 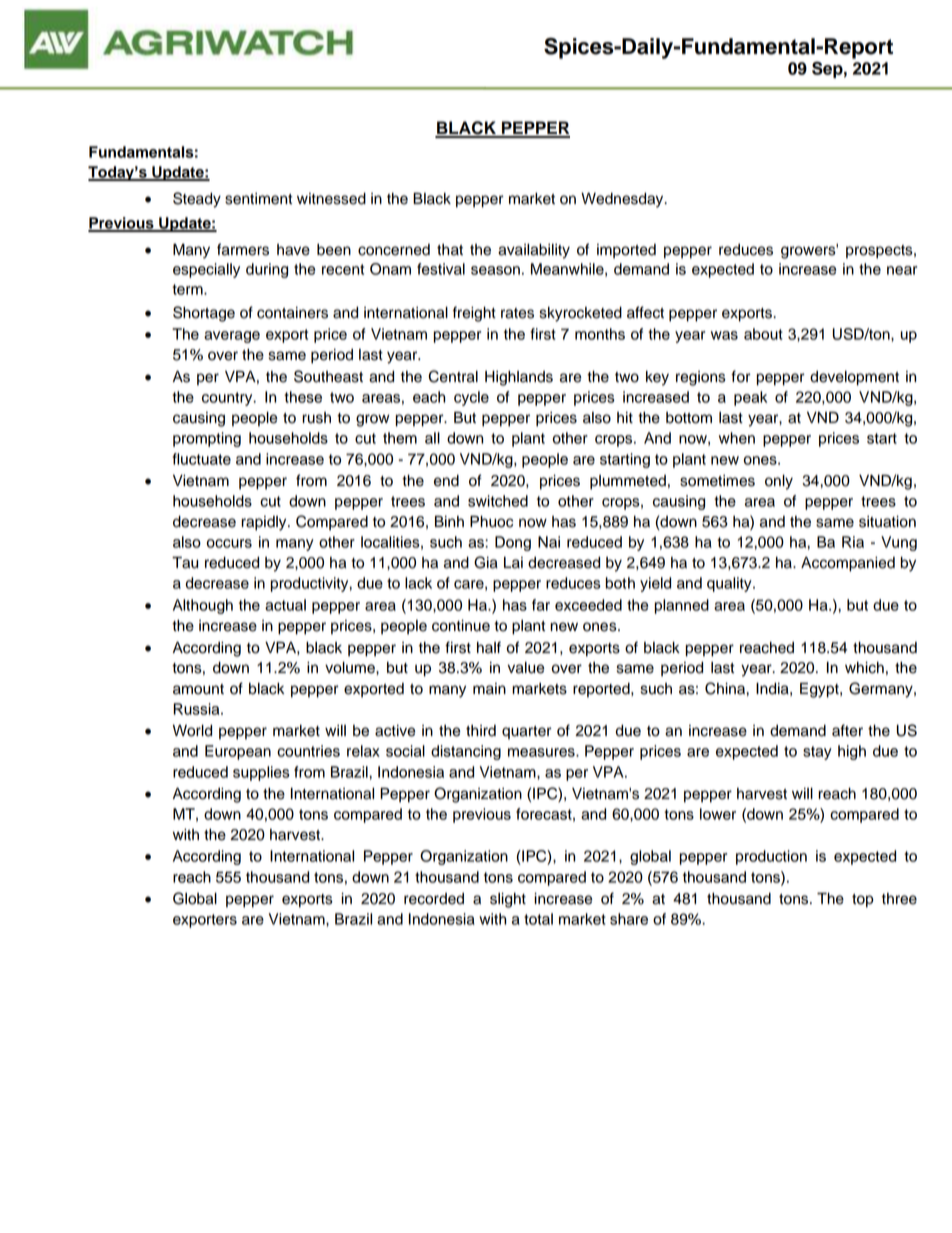 What do you see at coordinates (434, 899) in the screenshot?
I see `recorded` at bounding box center [434, 899].
